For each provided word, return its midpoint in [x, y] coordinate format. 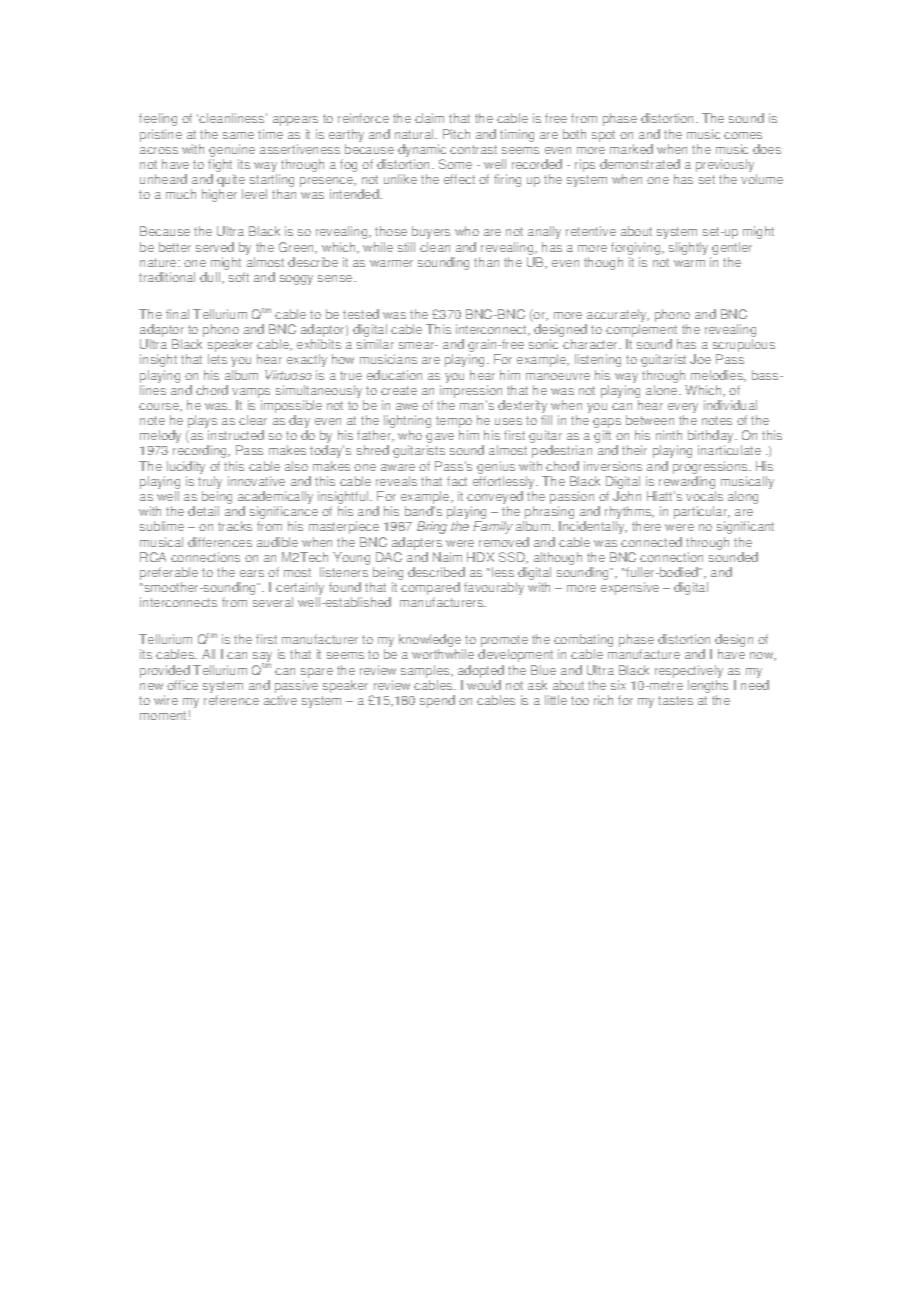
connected [651, 542]
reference [231, 700]
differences [220, 542]
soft [239, 277]
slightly [688, 248]
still [406, 247]
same [238, 135]
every [683, 409]
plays [202, 423]
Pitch [456, 134]
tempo [454, 423]
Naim [447, 557]
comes [743, 135]
